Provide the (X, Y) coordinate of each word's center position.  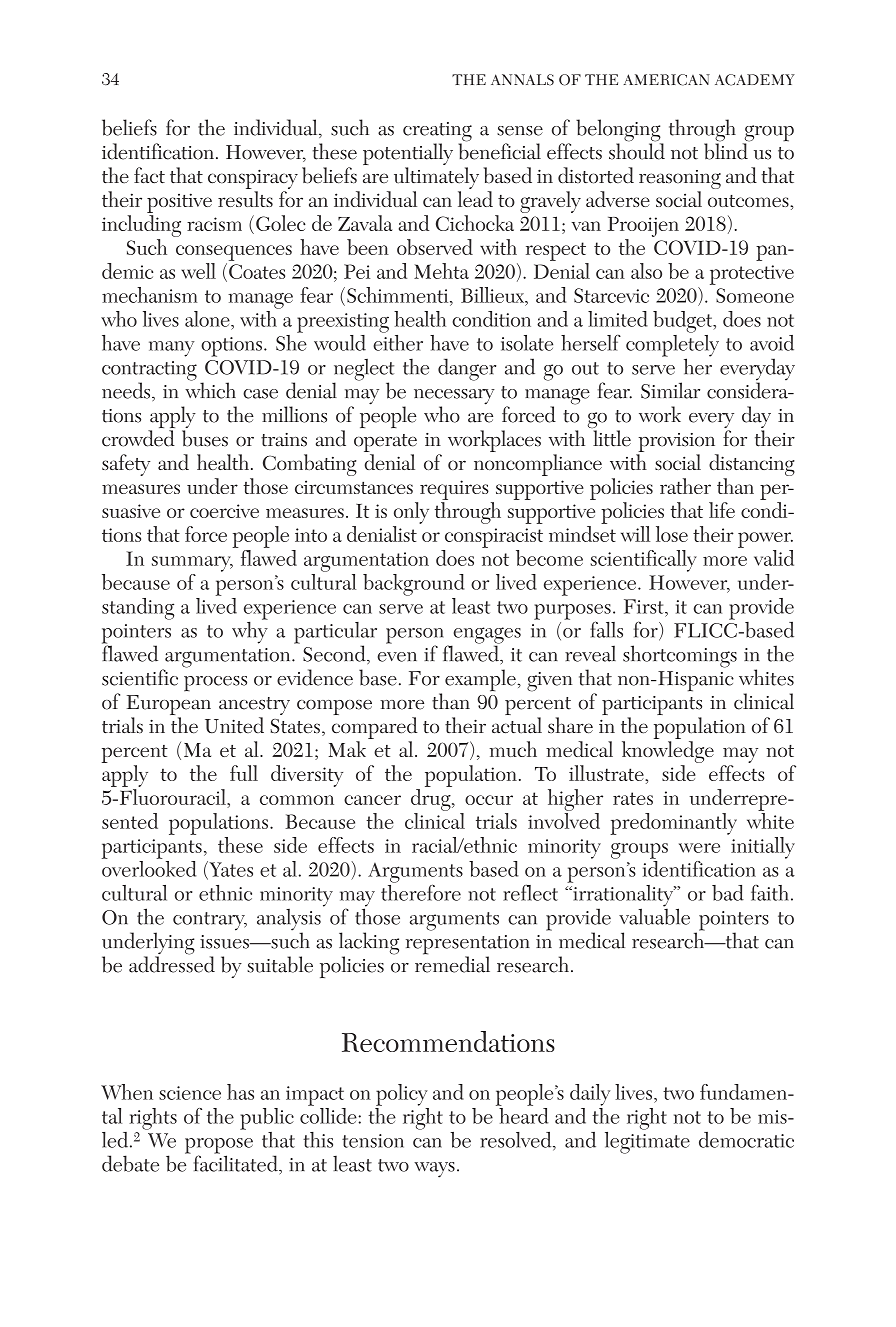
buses (205, 438)
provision (677, 444)
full (244, 773)
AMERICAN (666, 80)
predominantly (673, 824)
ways (434, 1170)
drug (432, 800)
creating (437, 133)
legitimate (647, 1141)
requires (454, 490)
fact (149, 175)
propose (219, 1147)
